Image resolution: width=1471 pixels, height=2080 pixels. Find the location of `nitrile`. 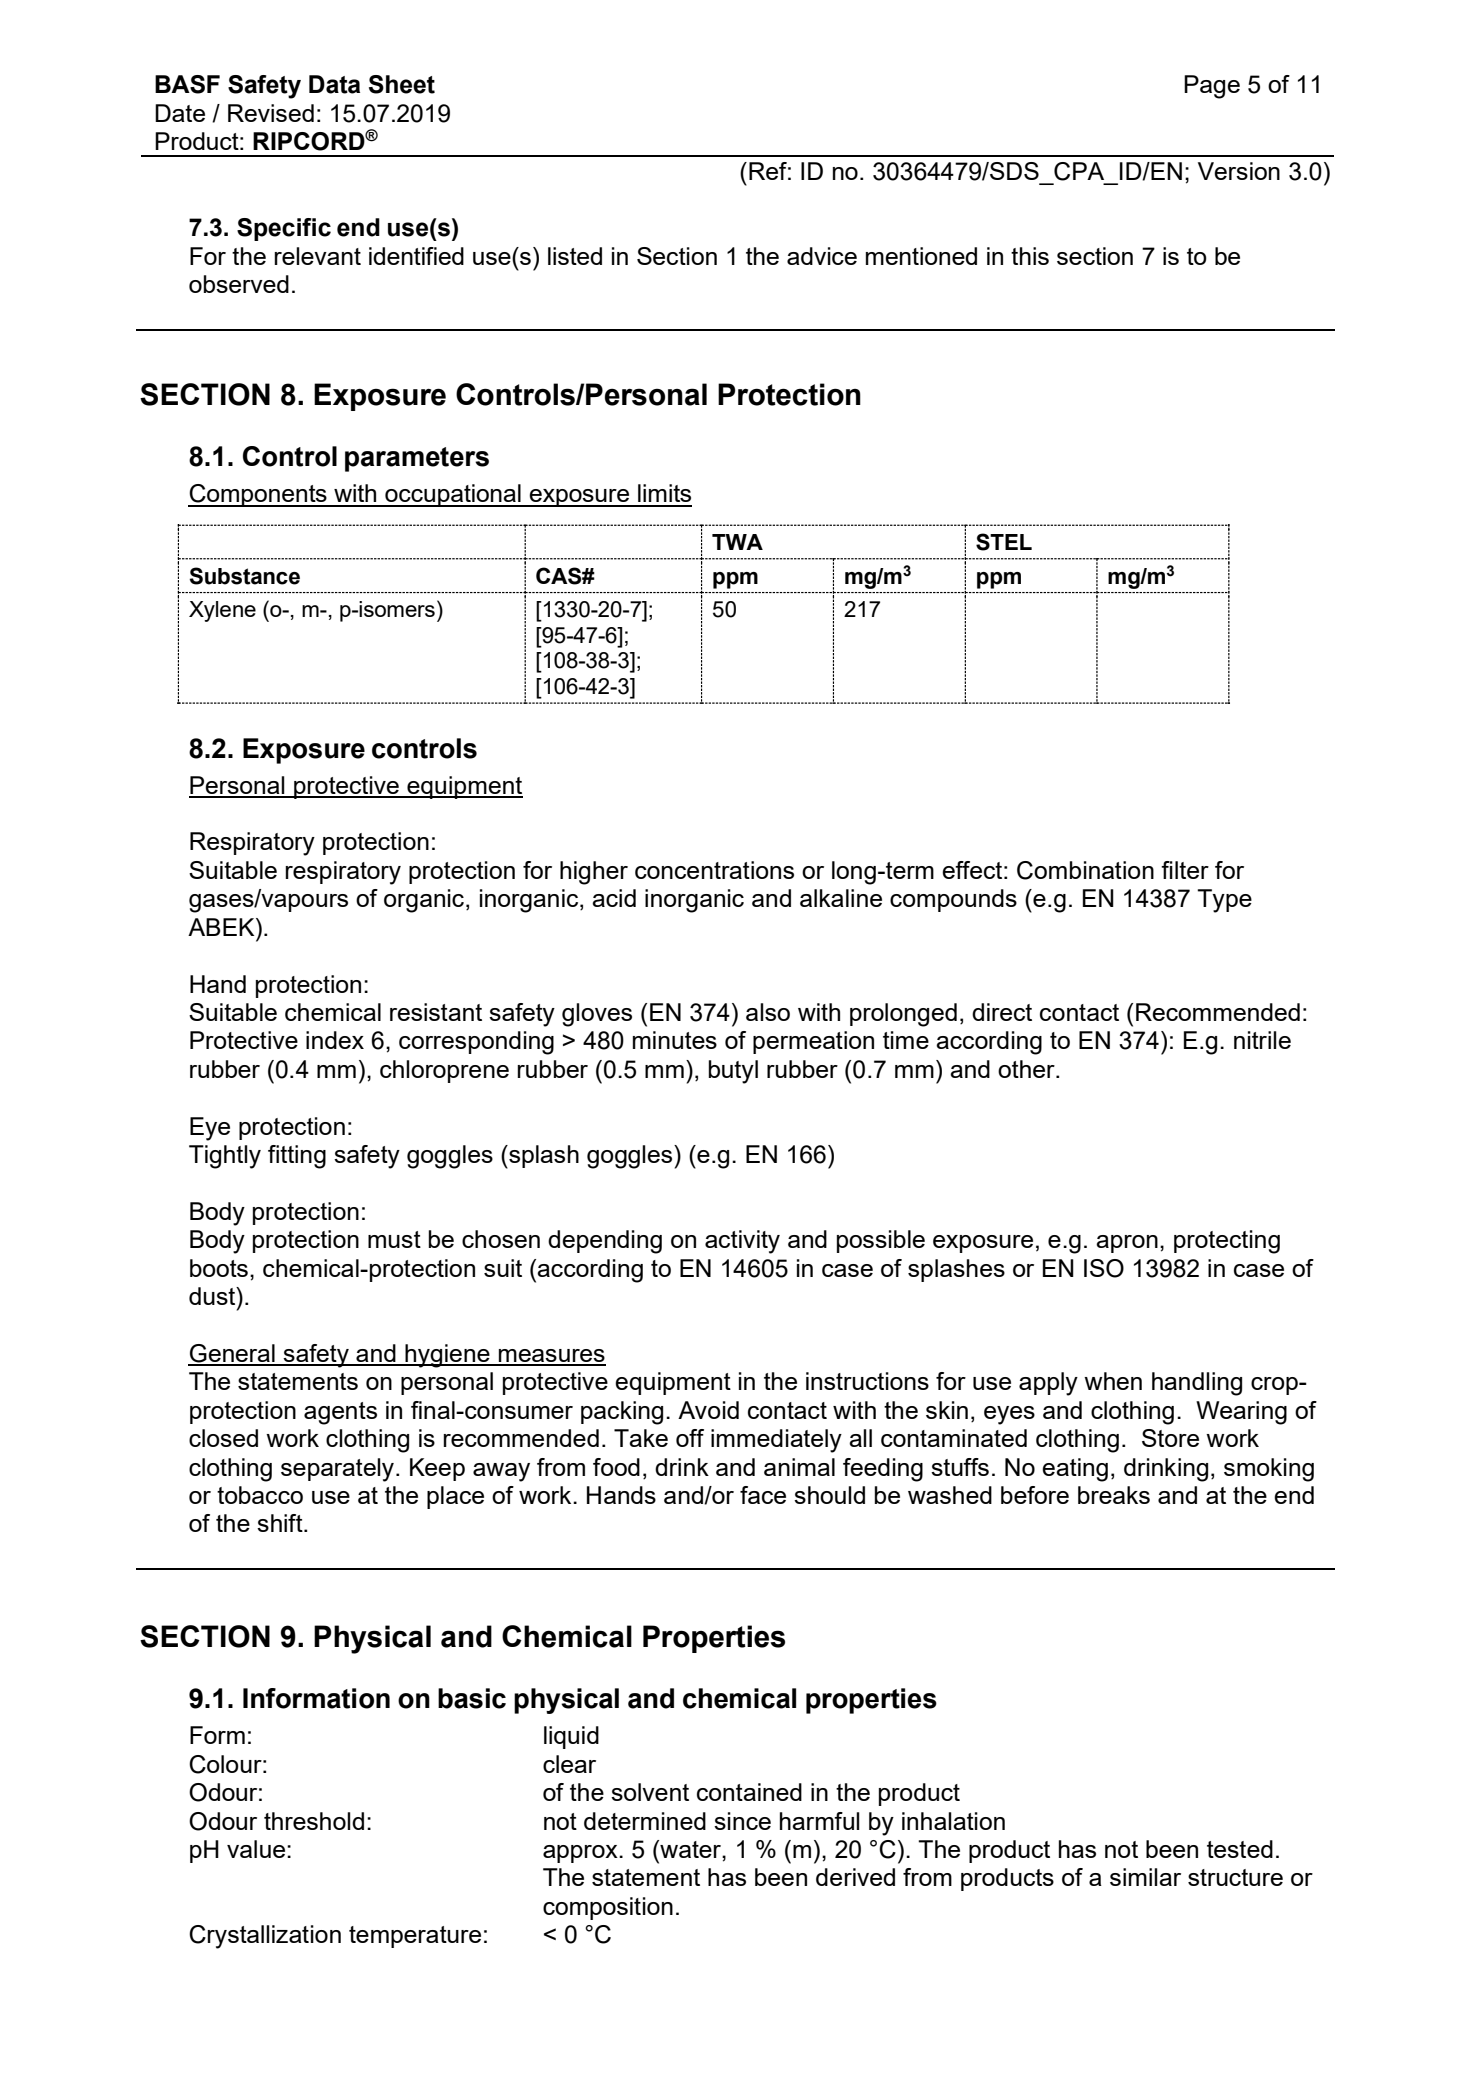

nitrile is located at coordinates (1262, 1040).
